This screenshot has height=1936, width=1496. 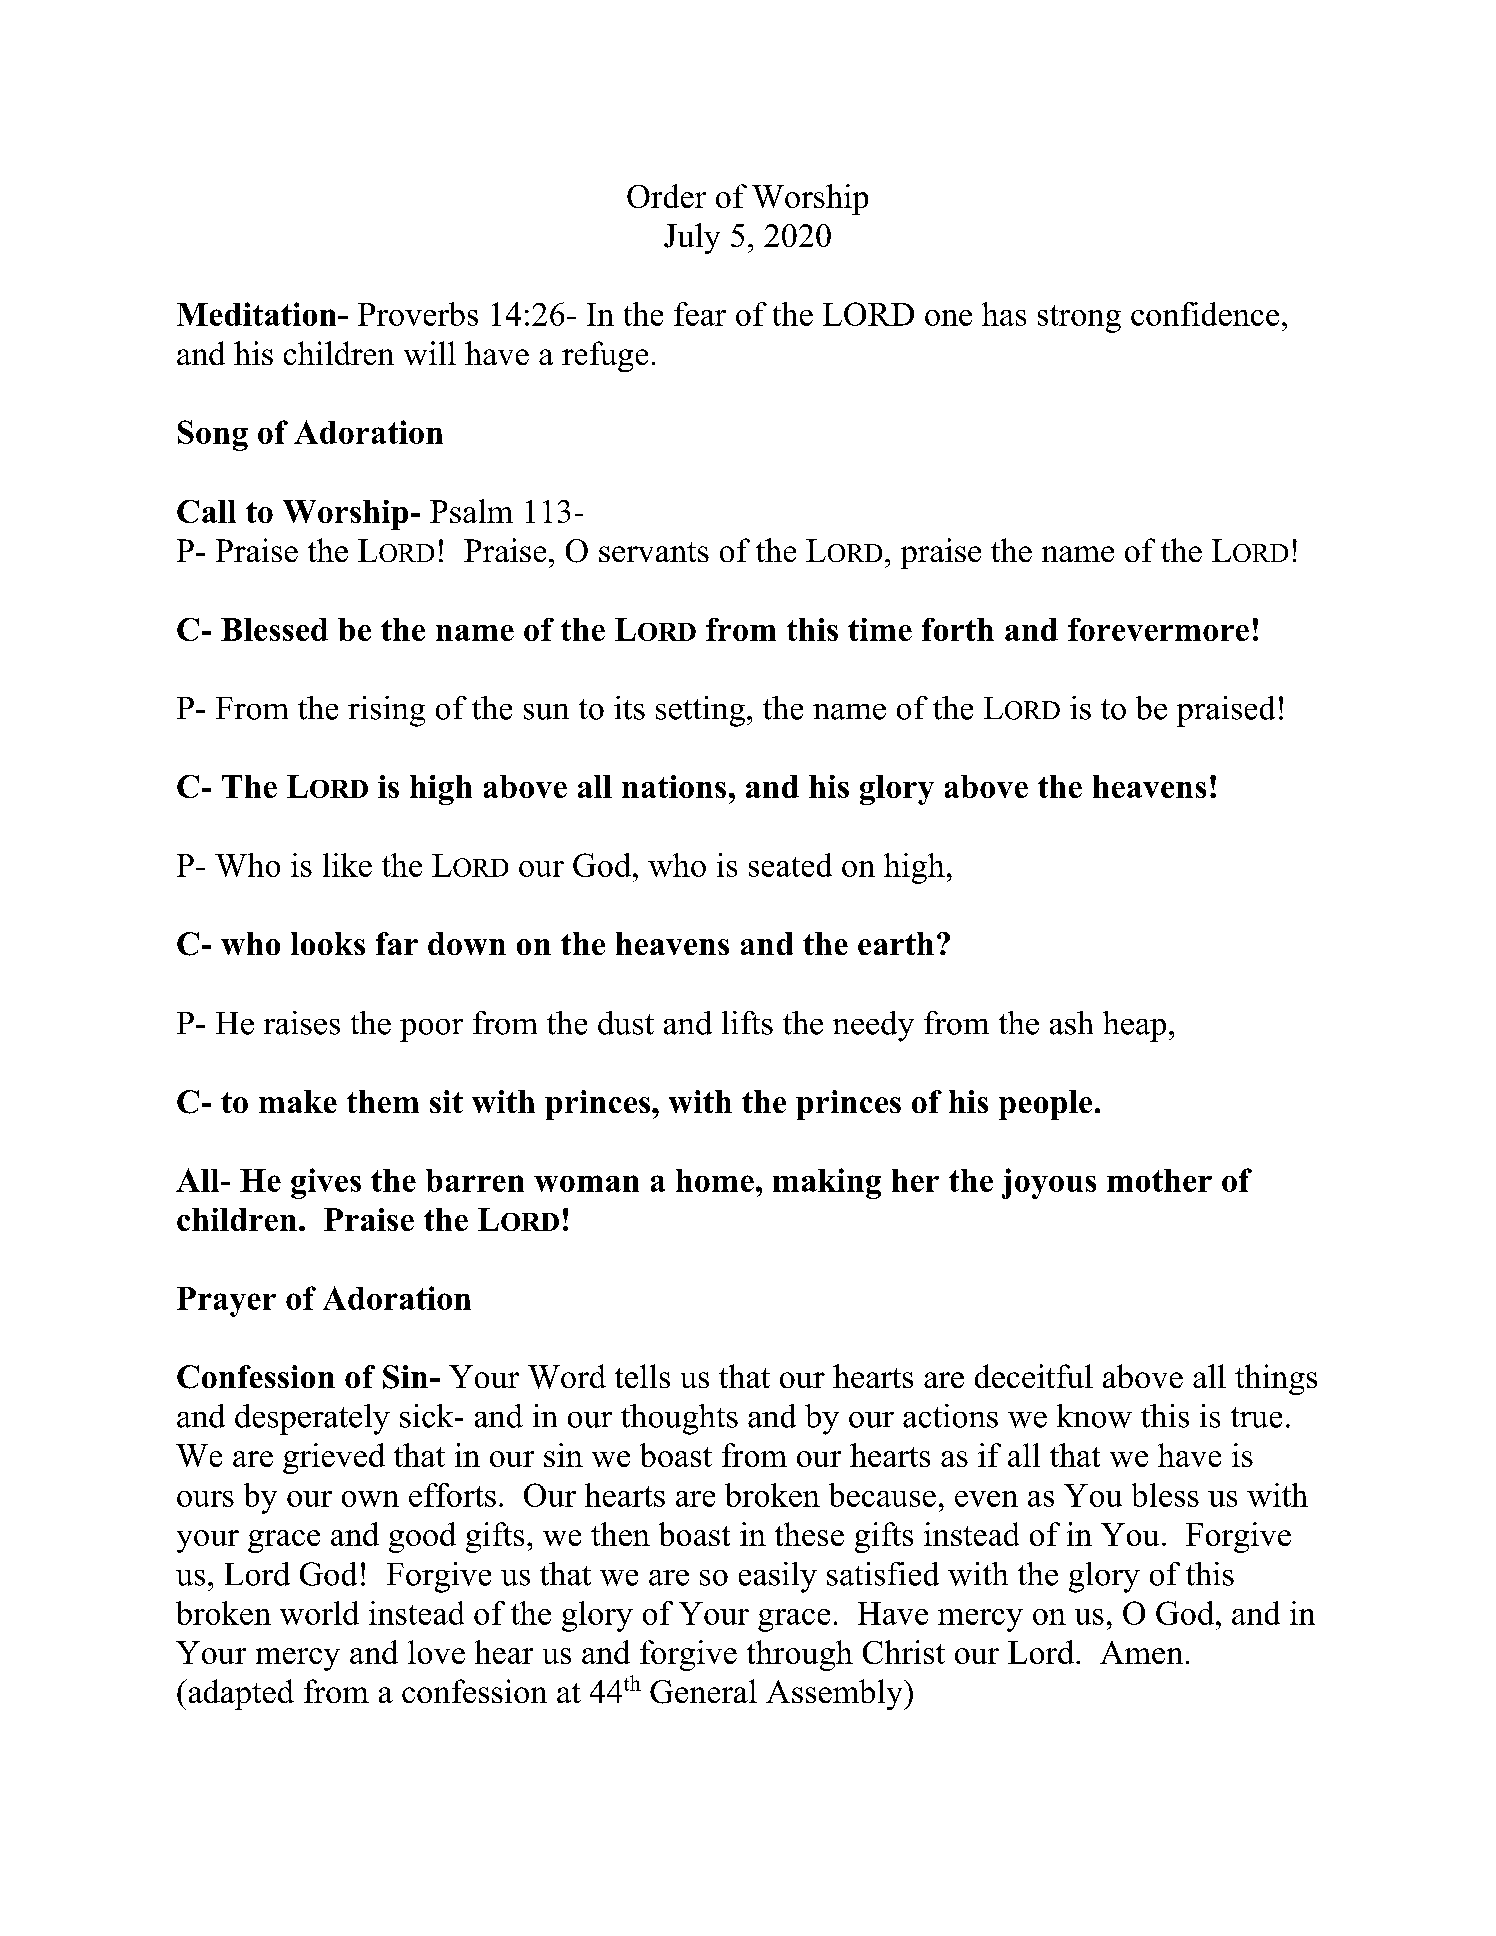 What do you see at coordinates (1158, 629) in the screenshot?
I see `forevermore` at bounding box center [1158, 629].
